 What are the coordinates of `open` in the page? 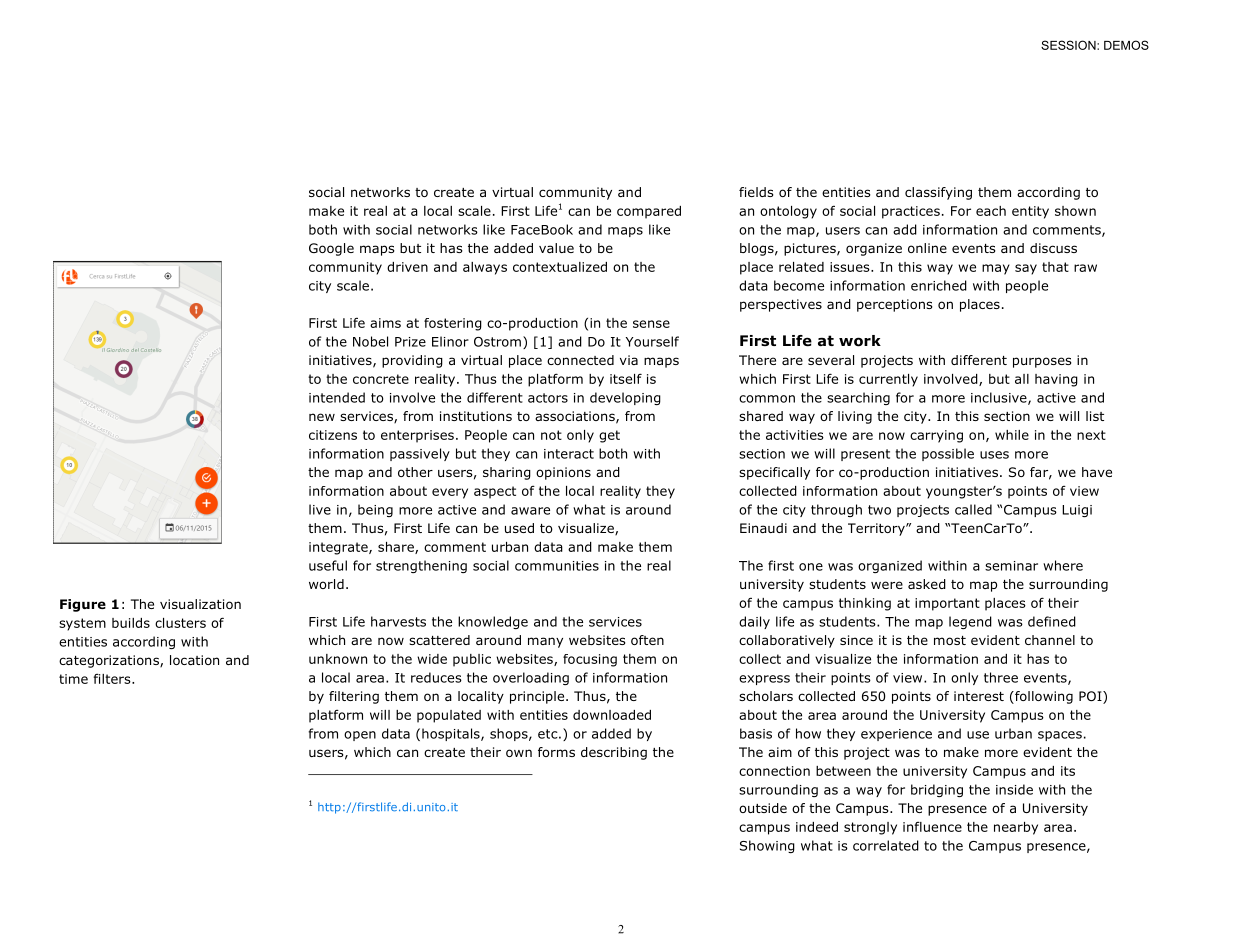 It's located at (360, 736).
